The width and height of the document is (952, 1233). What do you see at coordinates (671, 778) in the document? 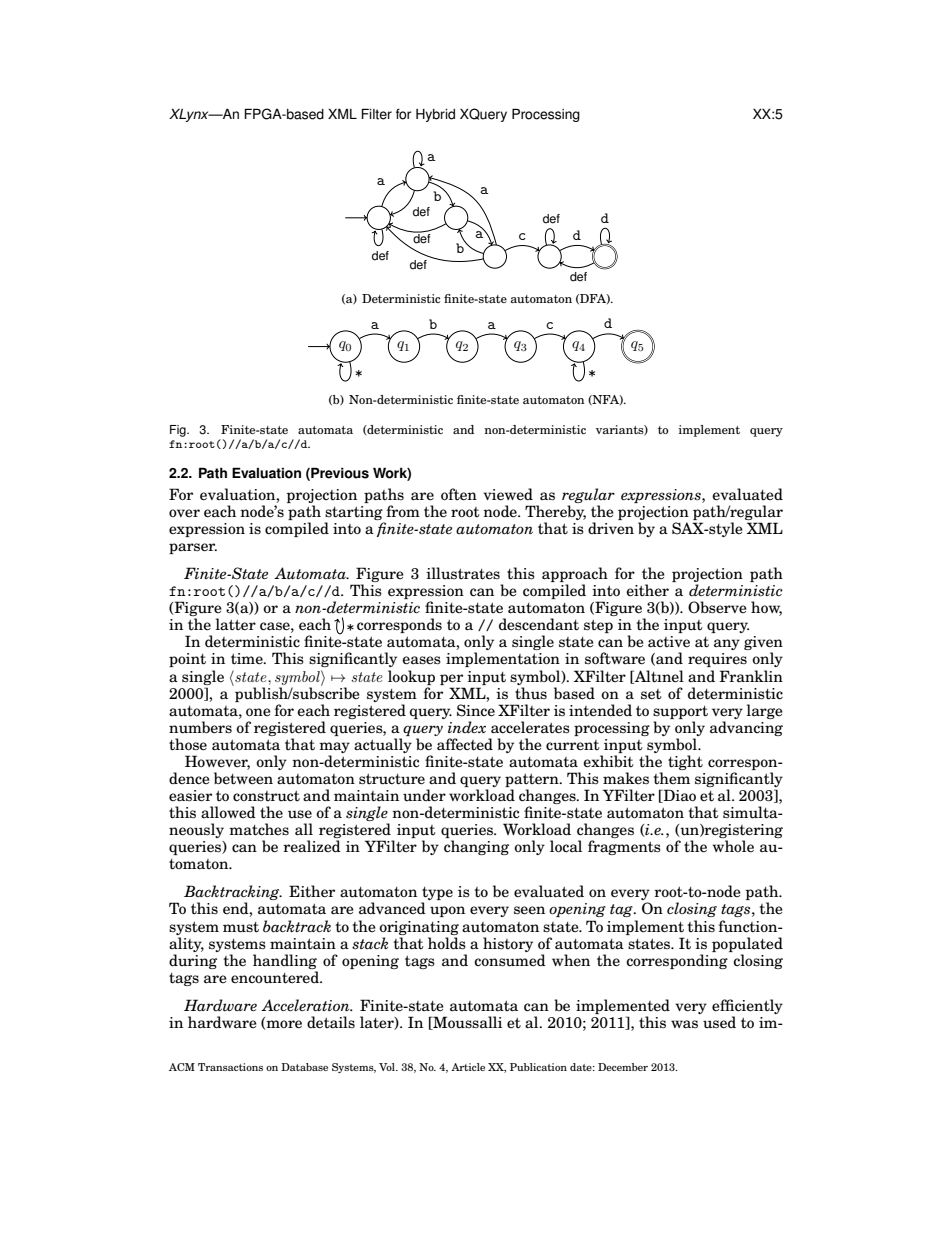
I see `them` at bounding box center [671, 778].
